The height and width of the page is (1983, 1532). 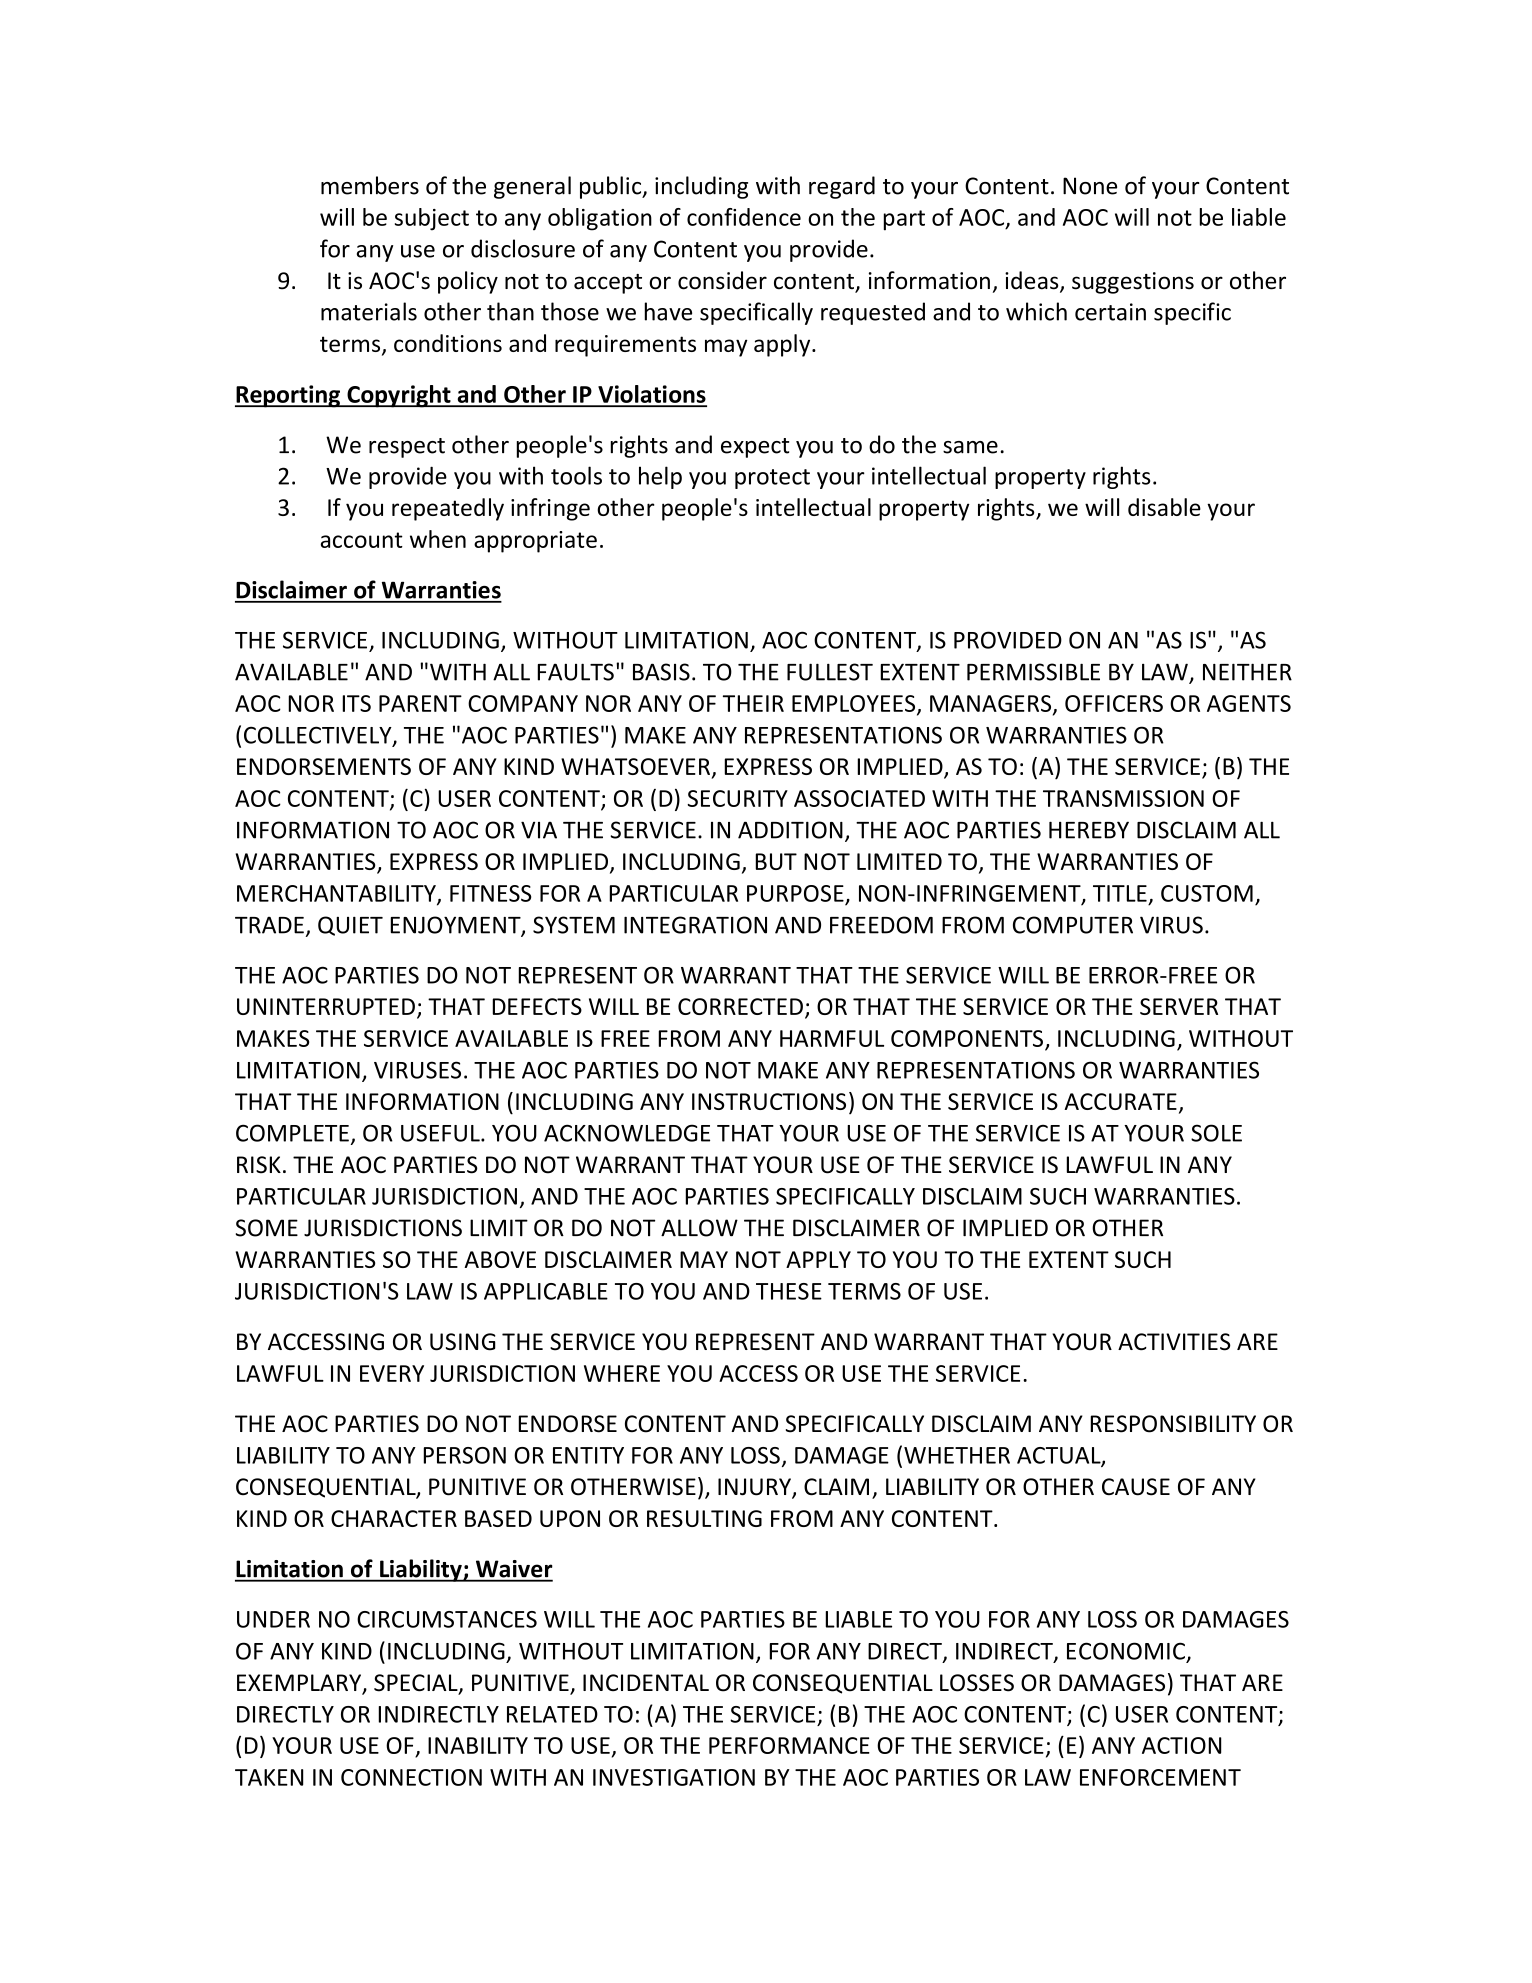 I want to click on ACTIVITIES, so click(x=1174, y=1342).
